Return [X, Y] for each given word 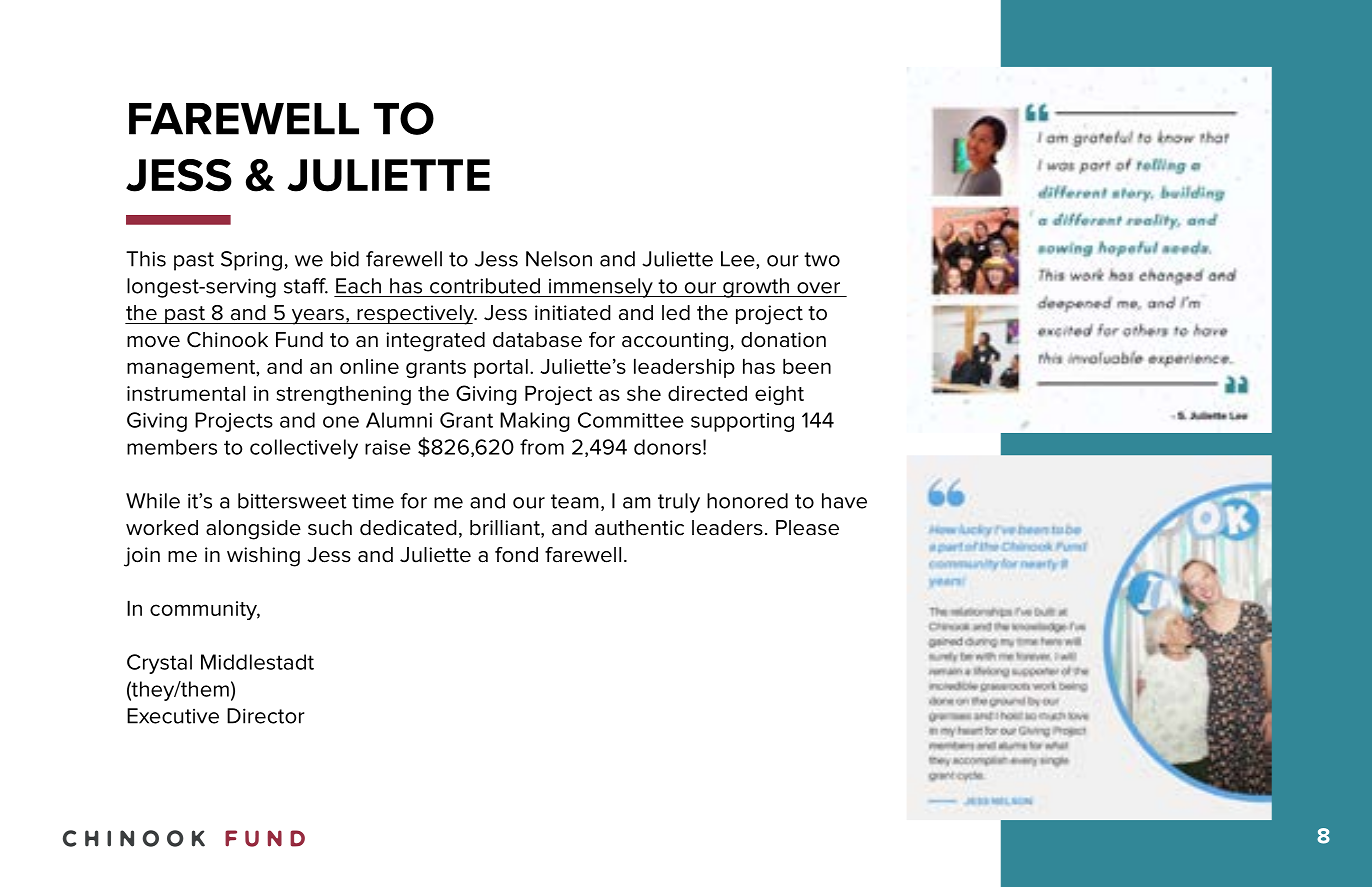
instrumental [186, 393]
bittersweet [292, 501]
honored [747, 501]
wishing [263, 557]
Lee [739, 260]
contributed [485, 286]
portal [501, 368]
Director [266, 716]
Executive [173, 716]
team [574, 501]
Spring [251, 261]
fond [516, 555]
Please [807, 528]
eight [779, 395]
